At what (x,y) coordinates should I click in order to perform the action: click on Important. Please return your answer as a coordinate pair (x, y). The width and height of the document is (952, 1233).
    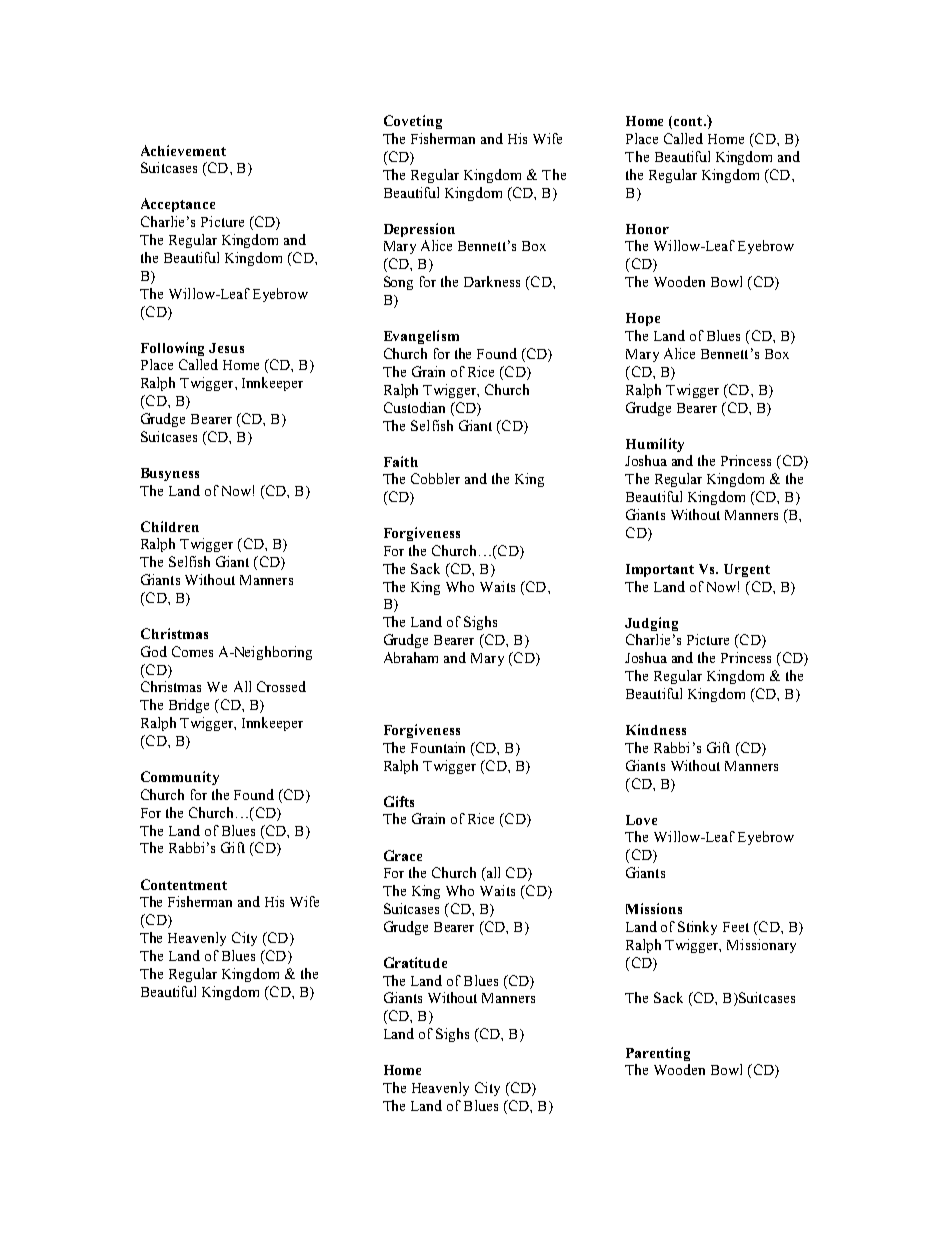
    Looking at the image, I should click on (660, 570).
